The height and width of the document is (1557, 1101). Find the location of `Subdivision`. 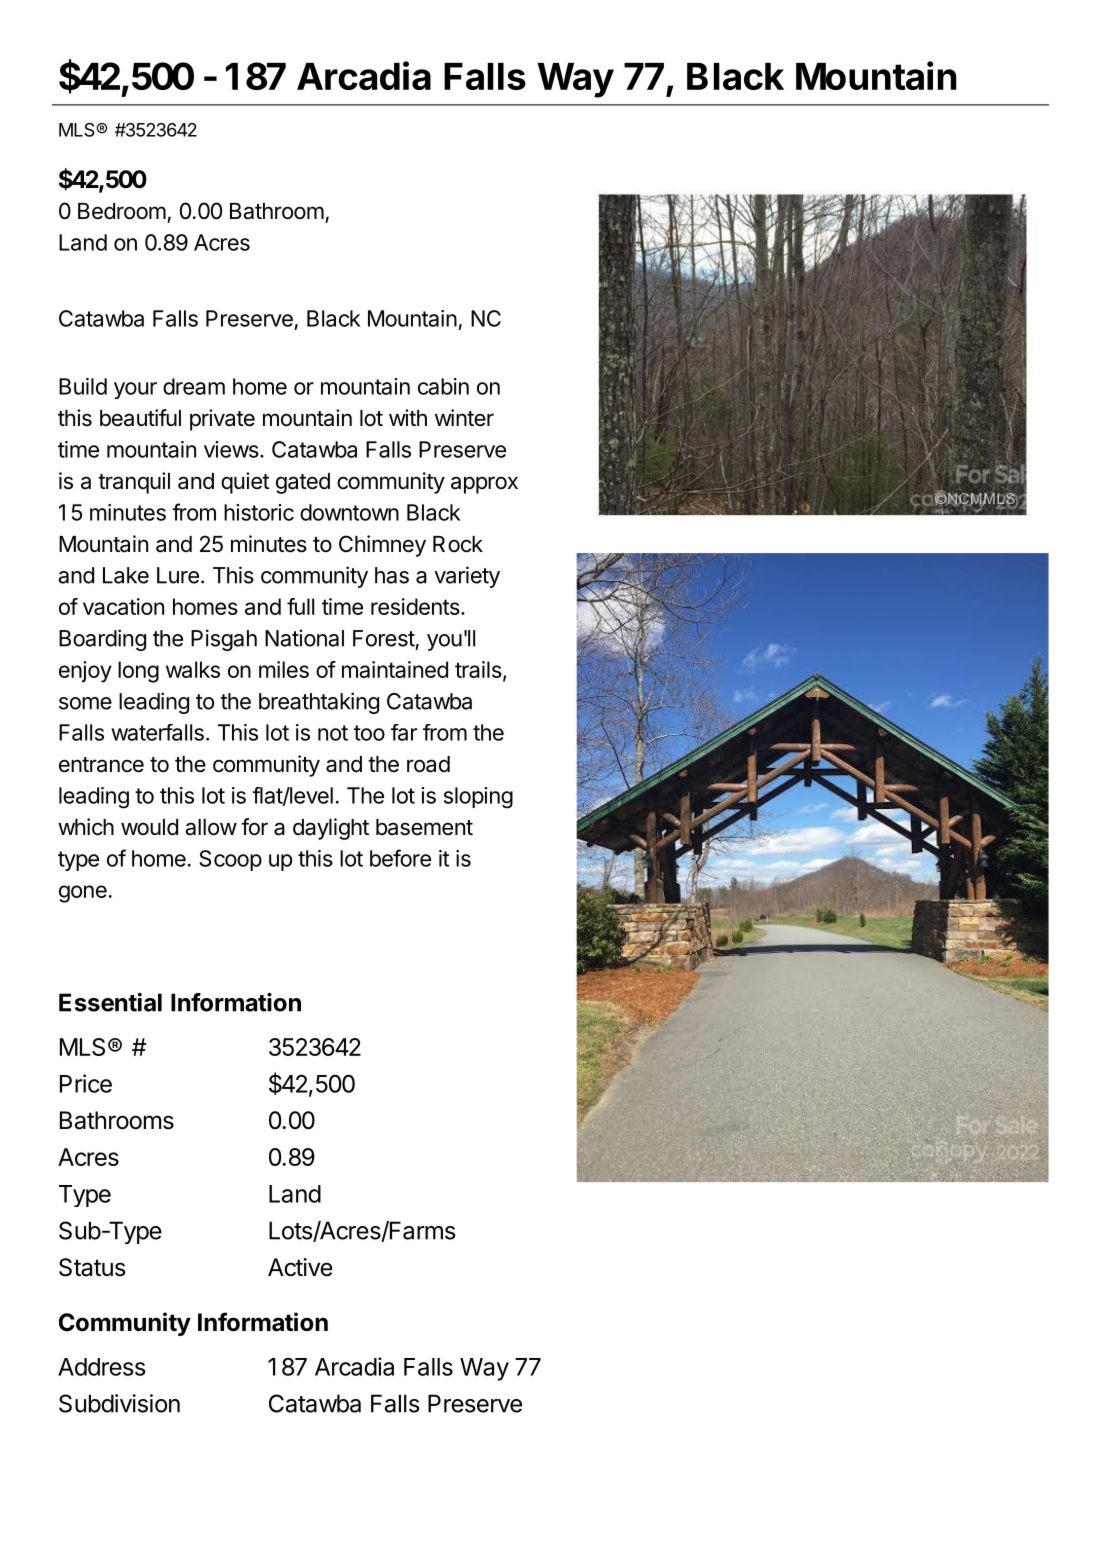

Subdivision is located at coordinates (119, 1403).
